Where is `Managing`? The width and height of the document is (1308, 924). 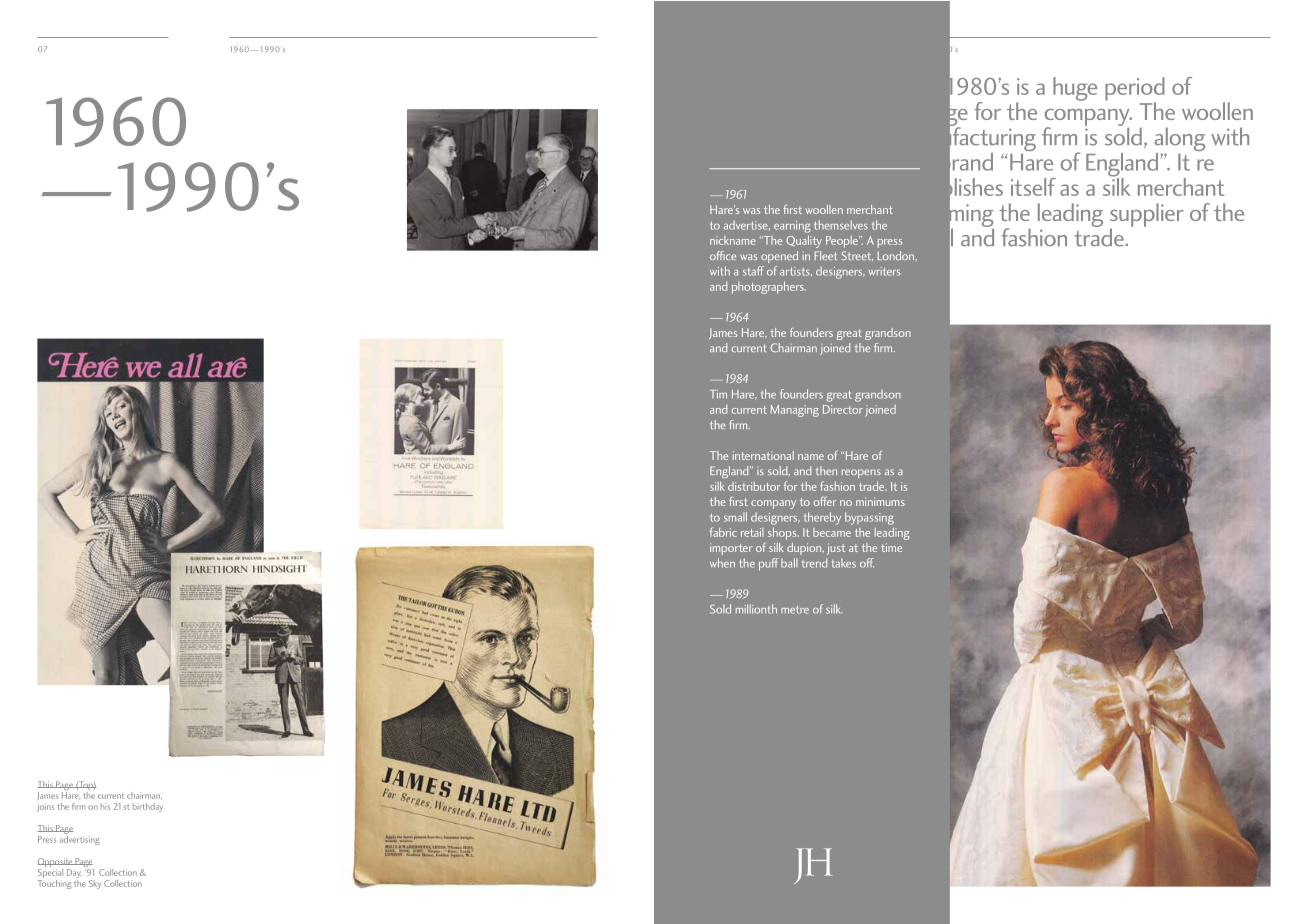 Managing is located at coordinates (794, 411).
